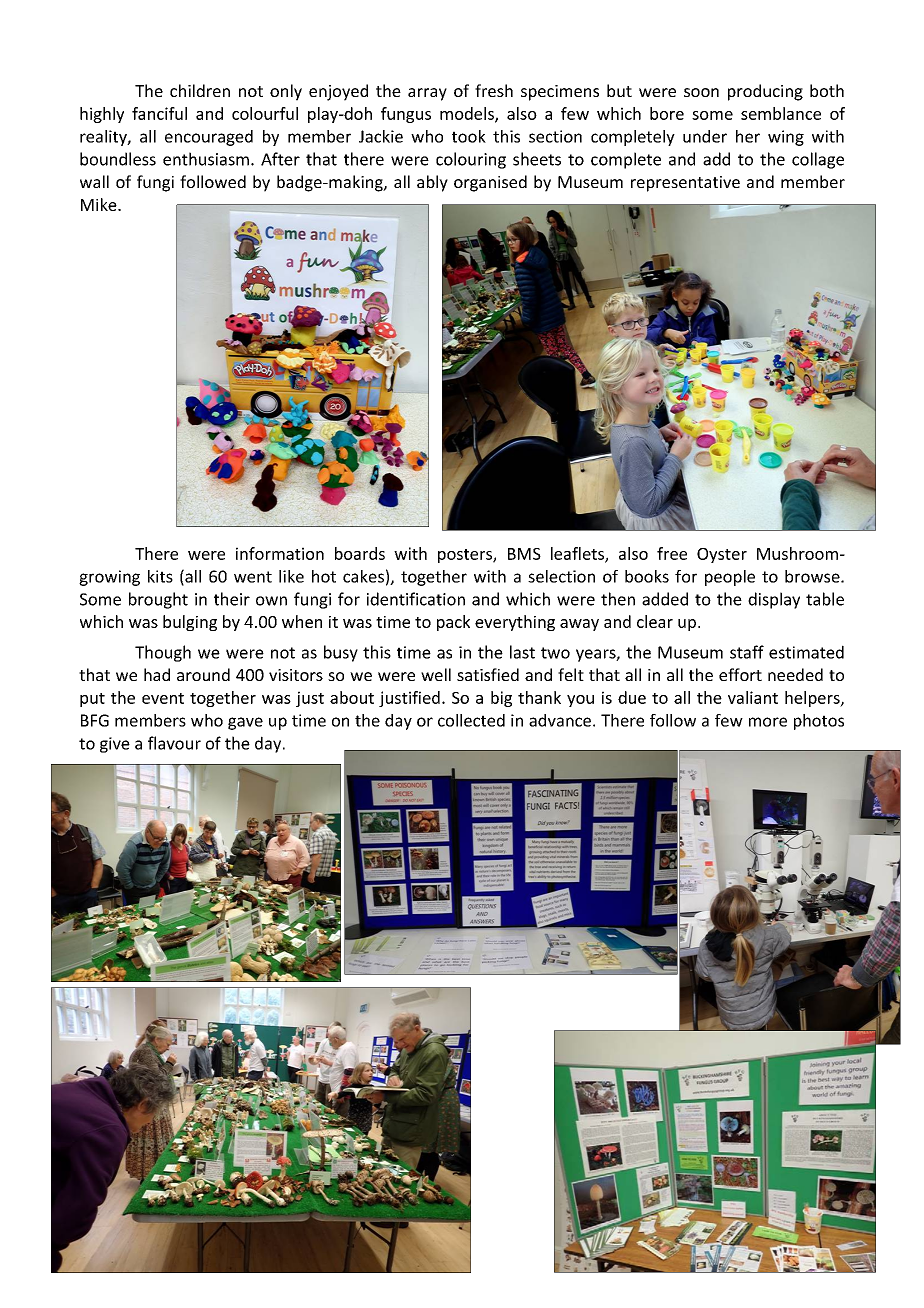  Describe the element at coordinates (471, 720) in the image. I see `collected` at that location.
